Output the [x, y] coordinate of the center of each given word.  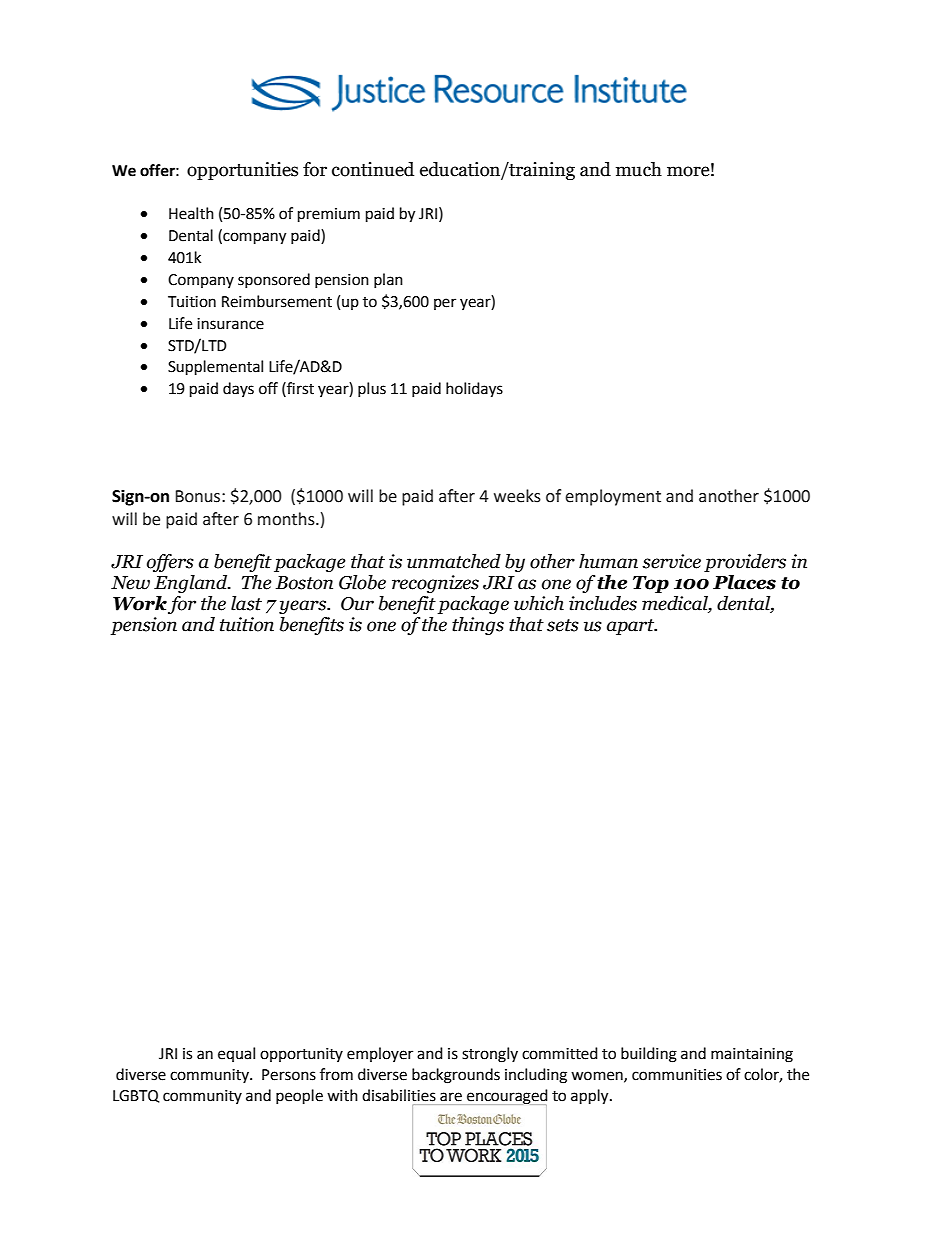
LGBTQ [136, 1096]
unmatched [454, 561]
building [649, 1055]
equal [236, 1054]
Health [191, 213]
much [639, 169]
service [671, 561]
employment [613, 497]
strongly [490, 1055]
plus [372, 389]
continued [373, 169]
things [478, 626]
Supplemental [215, 368]
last [246, 603]
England [192, 584]
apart [632, 627]
